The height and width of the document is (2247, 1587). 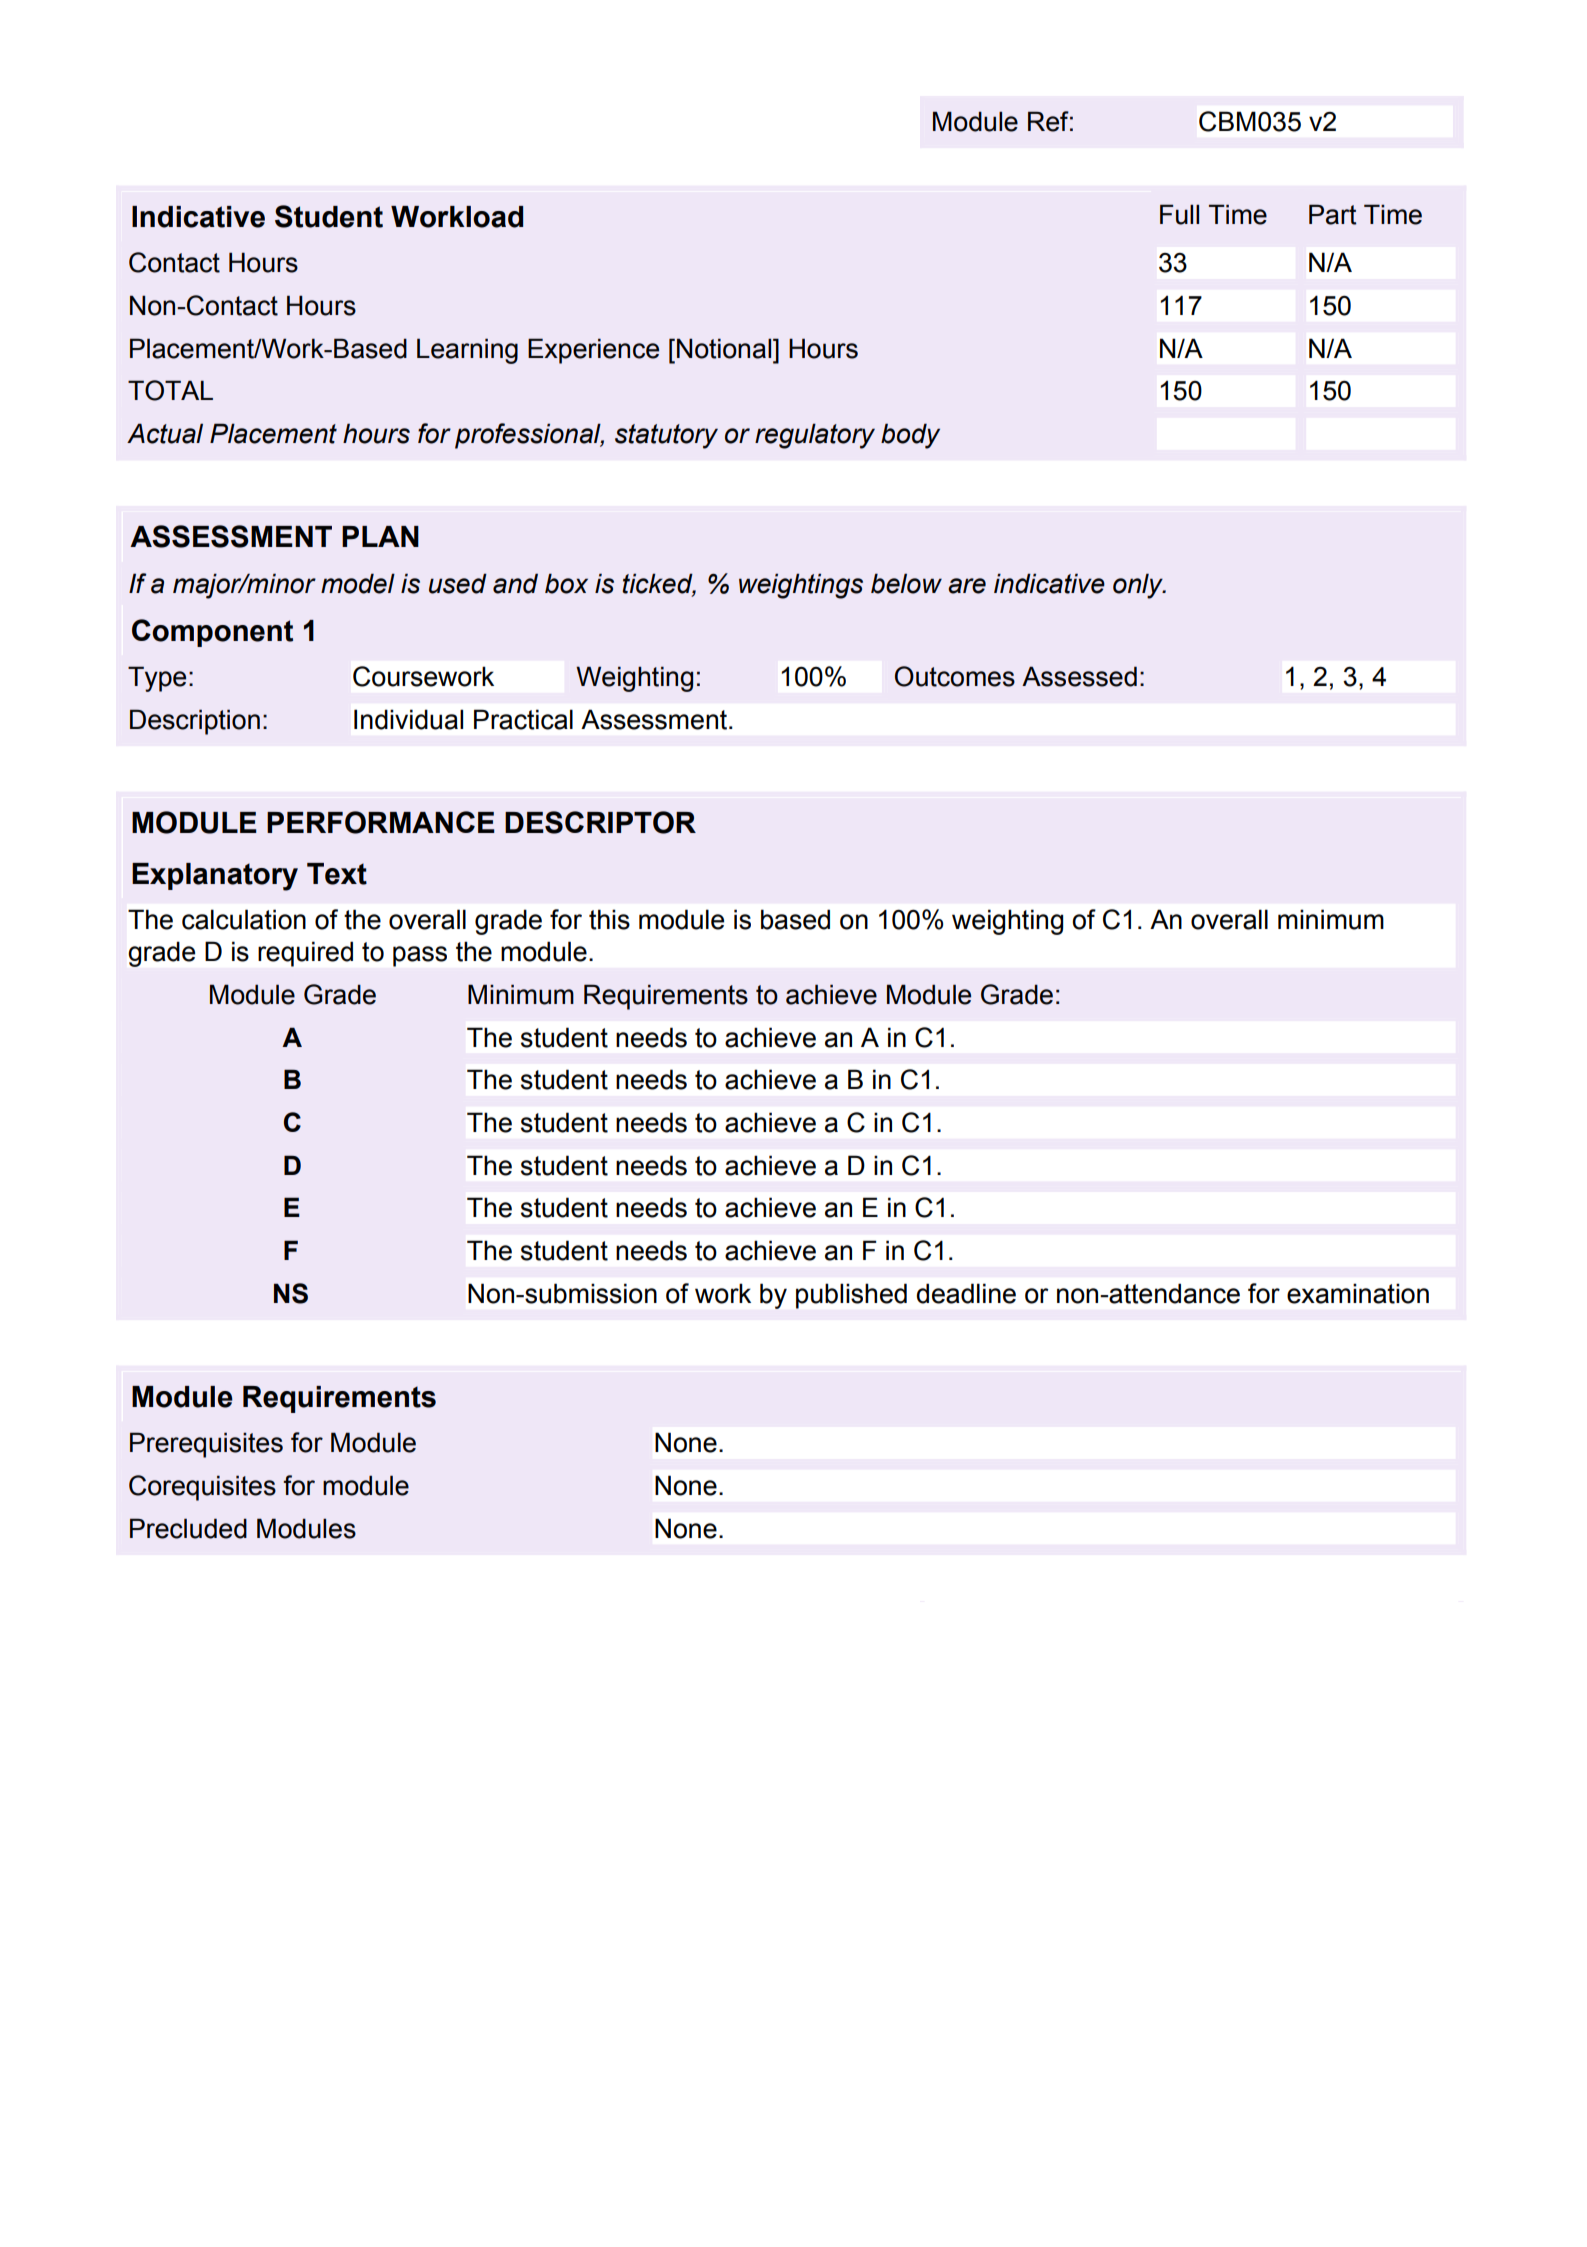 I want to click on only, so click(x=1139, y=586).
